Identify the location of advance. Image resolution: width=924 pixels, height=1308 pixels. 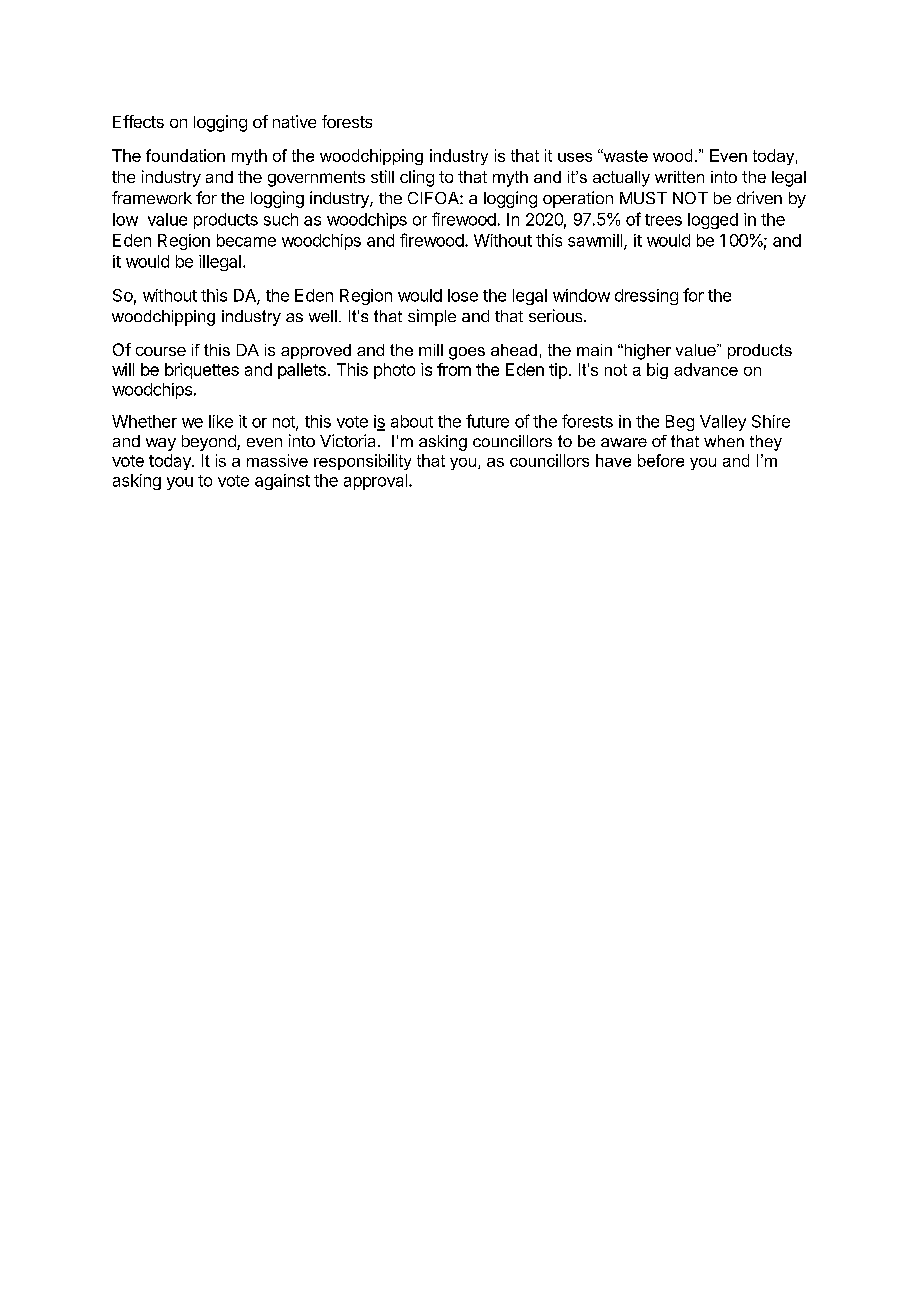
(706, 369).
